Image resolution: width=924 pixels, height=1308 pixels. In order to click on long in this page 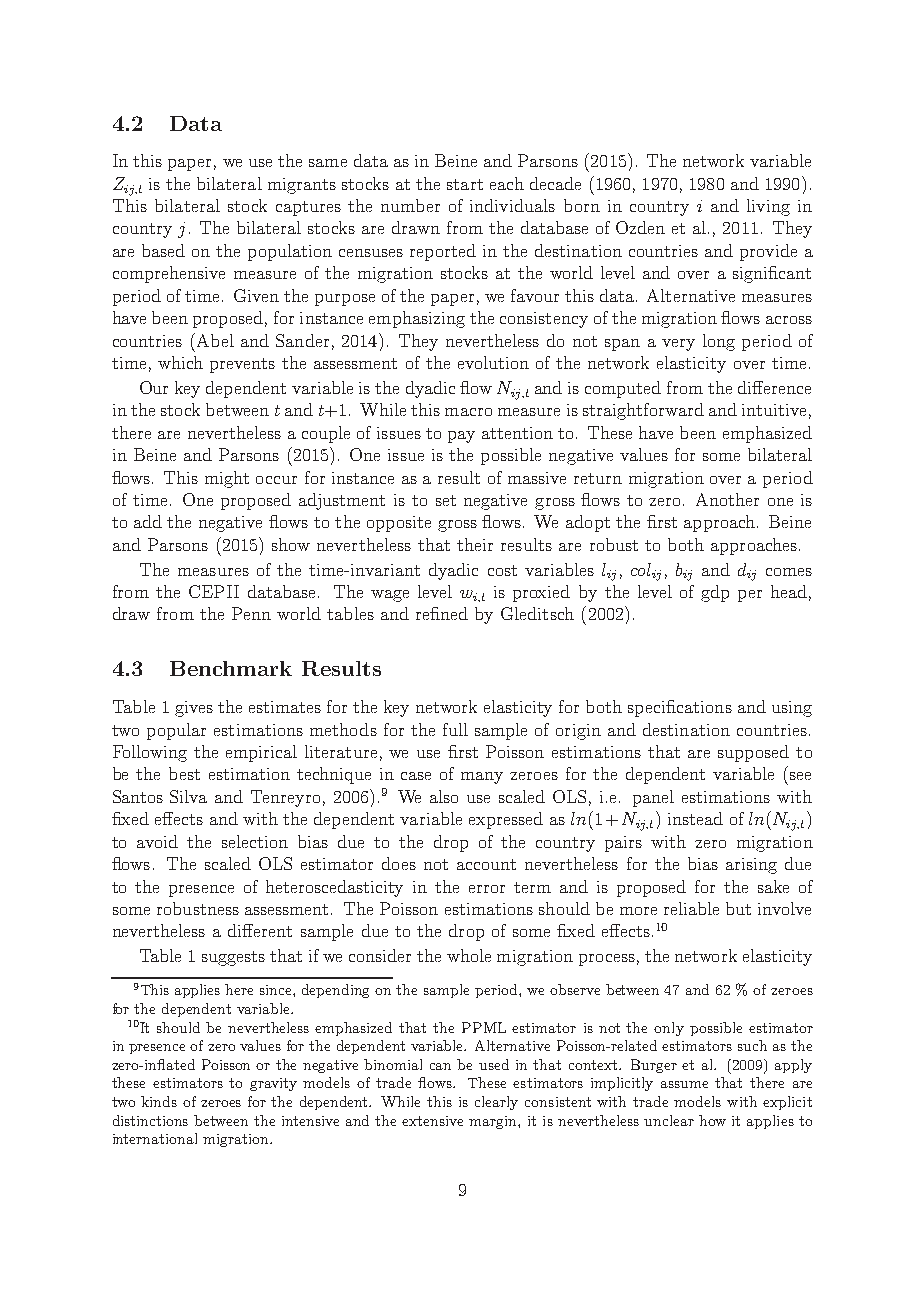, I will do `click(719, 342)`.
